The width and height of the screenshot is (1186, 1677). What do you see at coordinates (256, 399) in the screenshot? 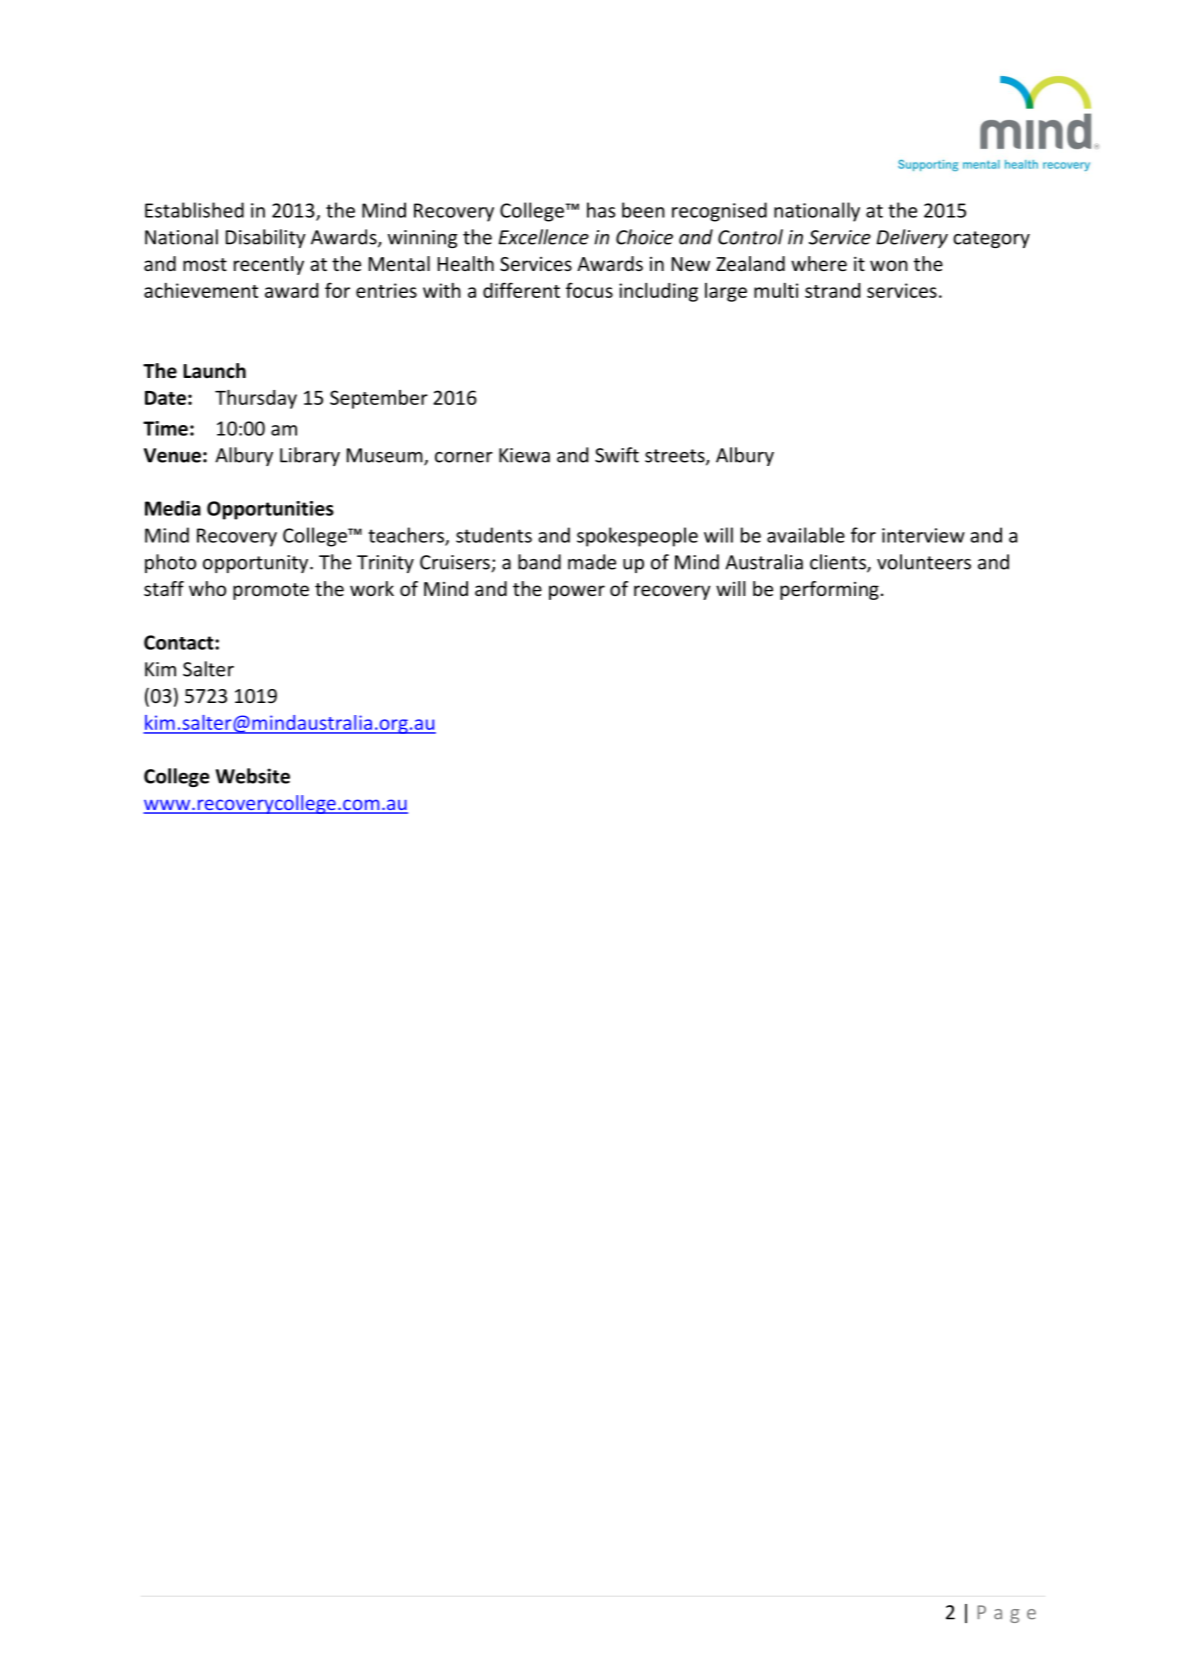
I see `Thursday` at bounding box center [256, 399].
